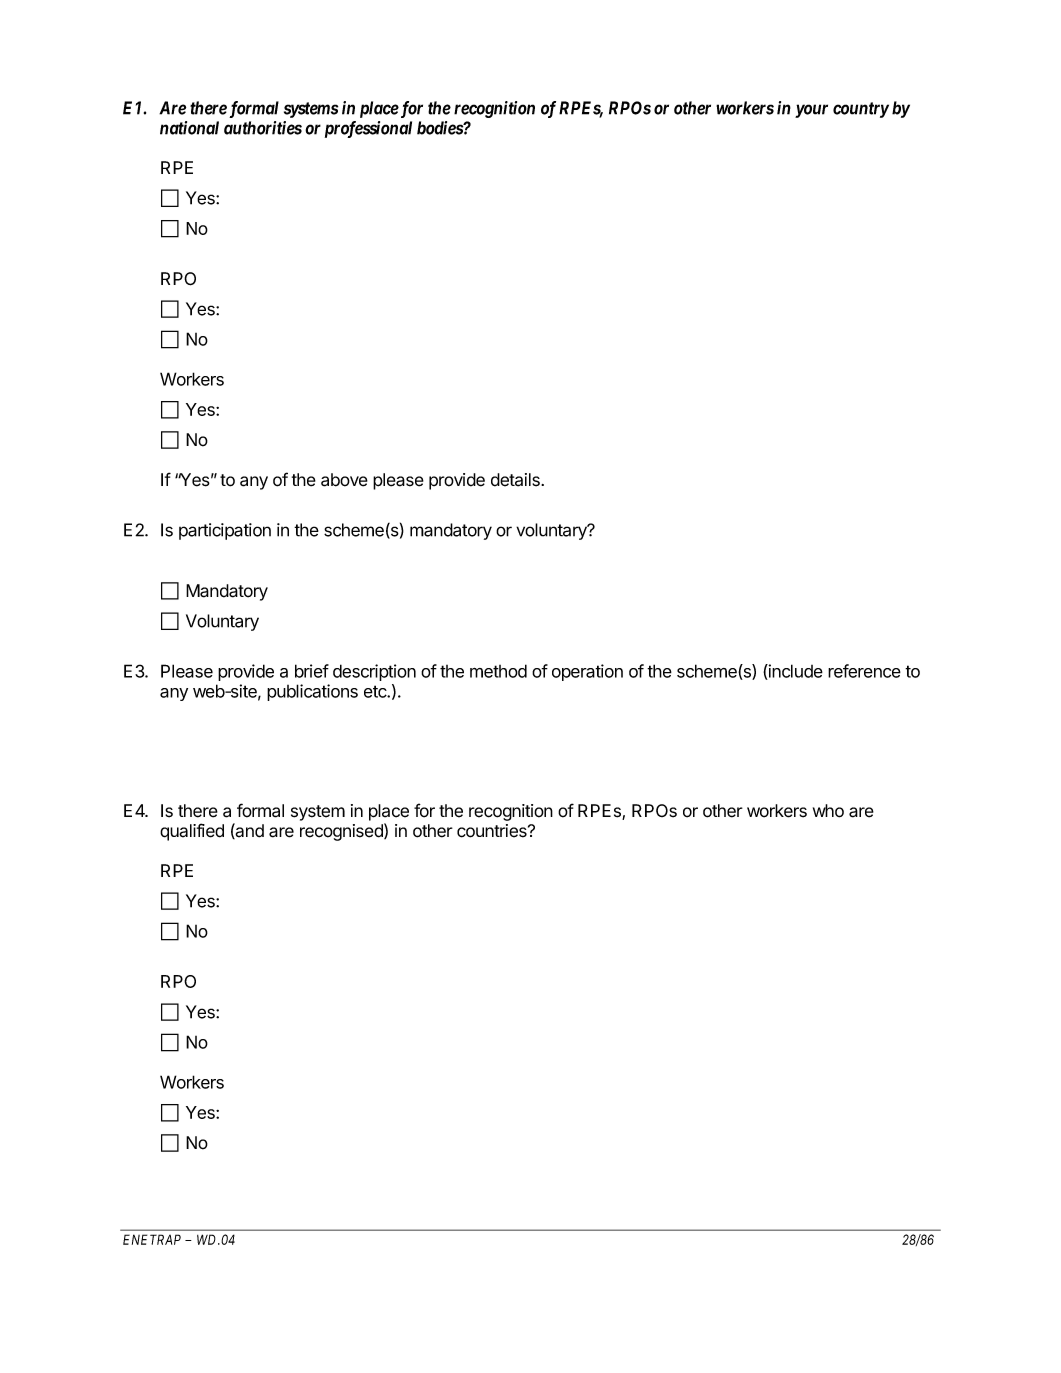 This page has height=1373, width=1061. I want to click on operation, so click(587, 672).
